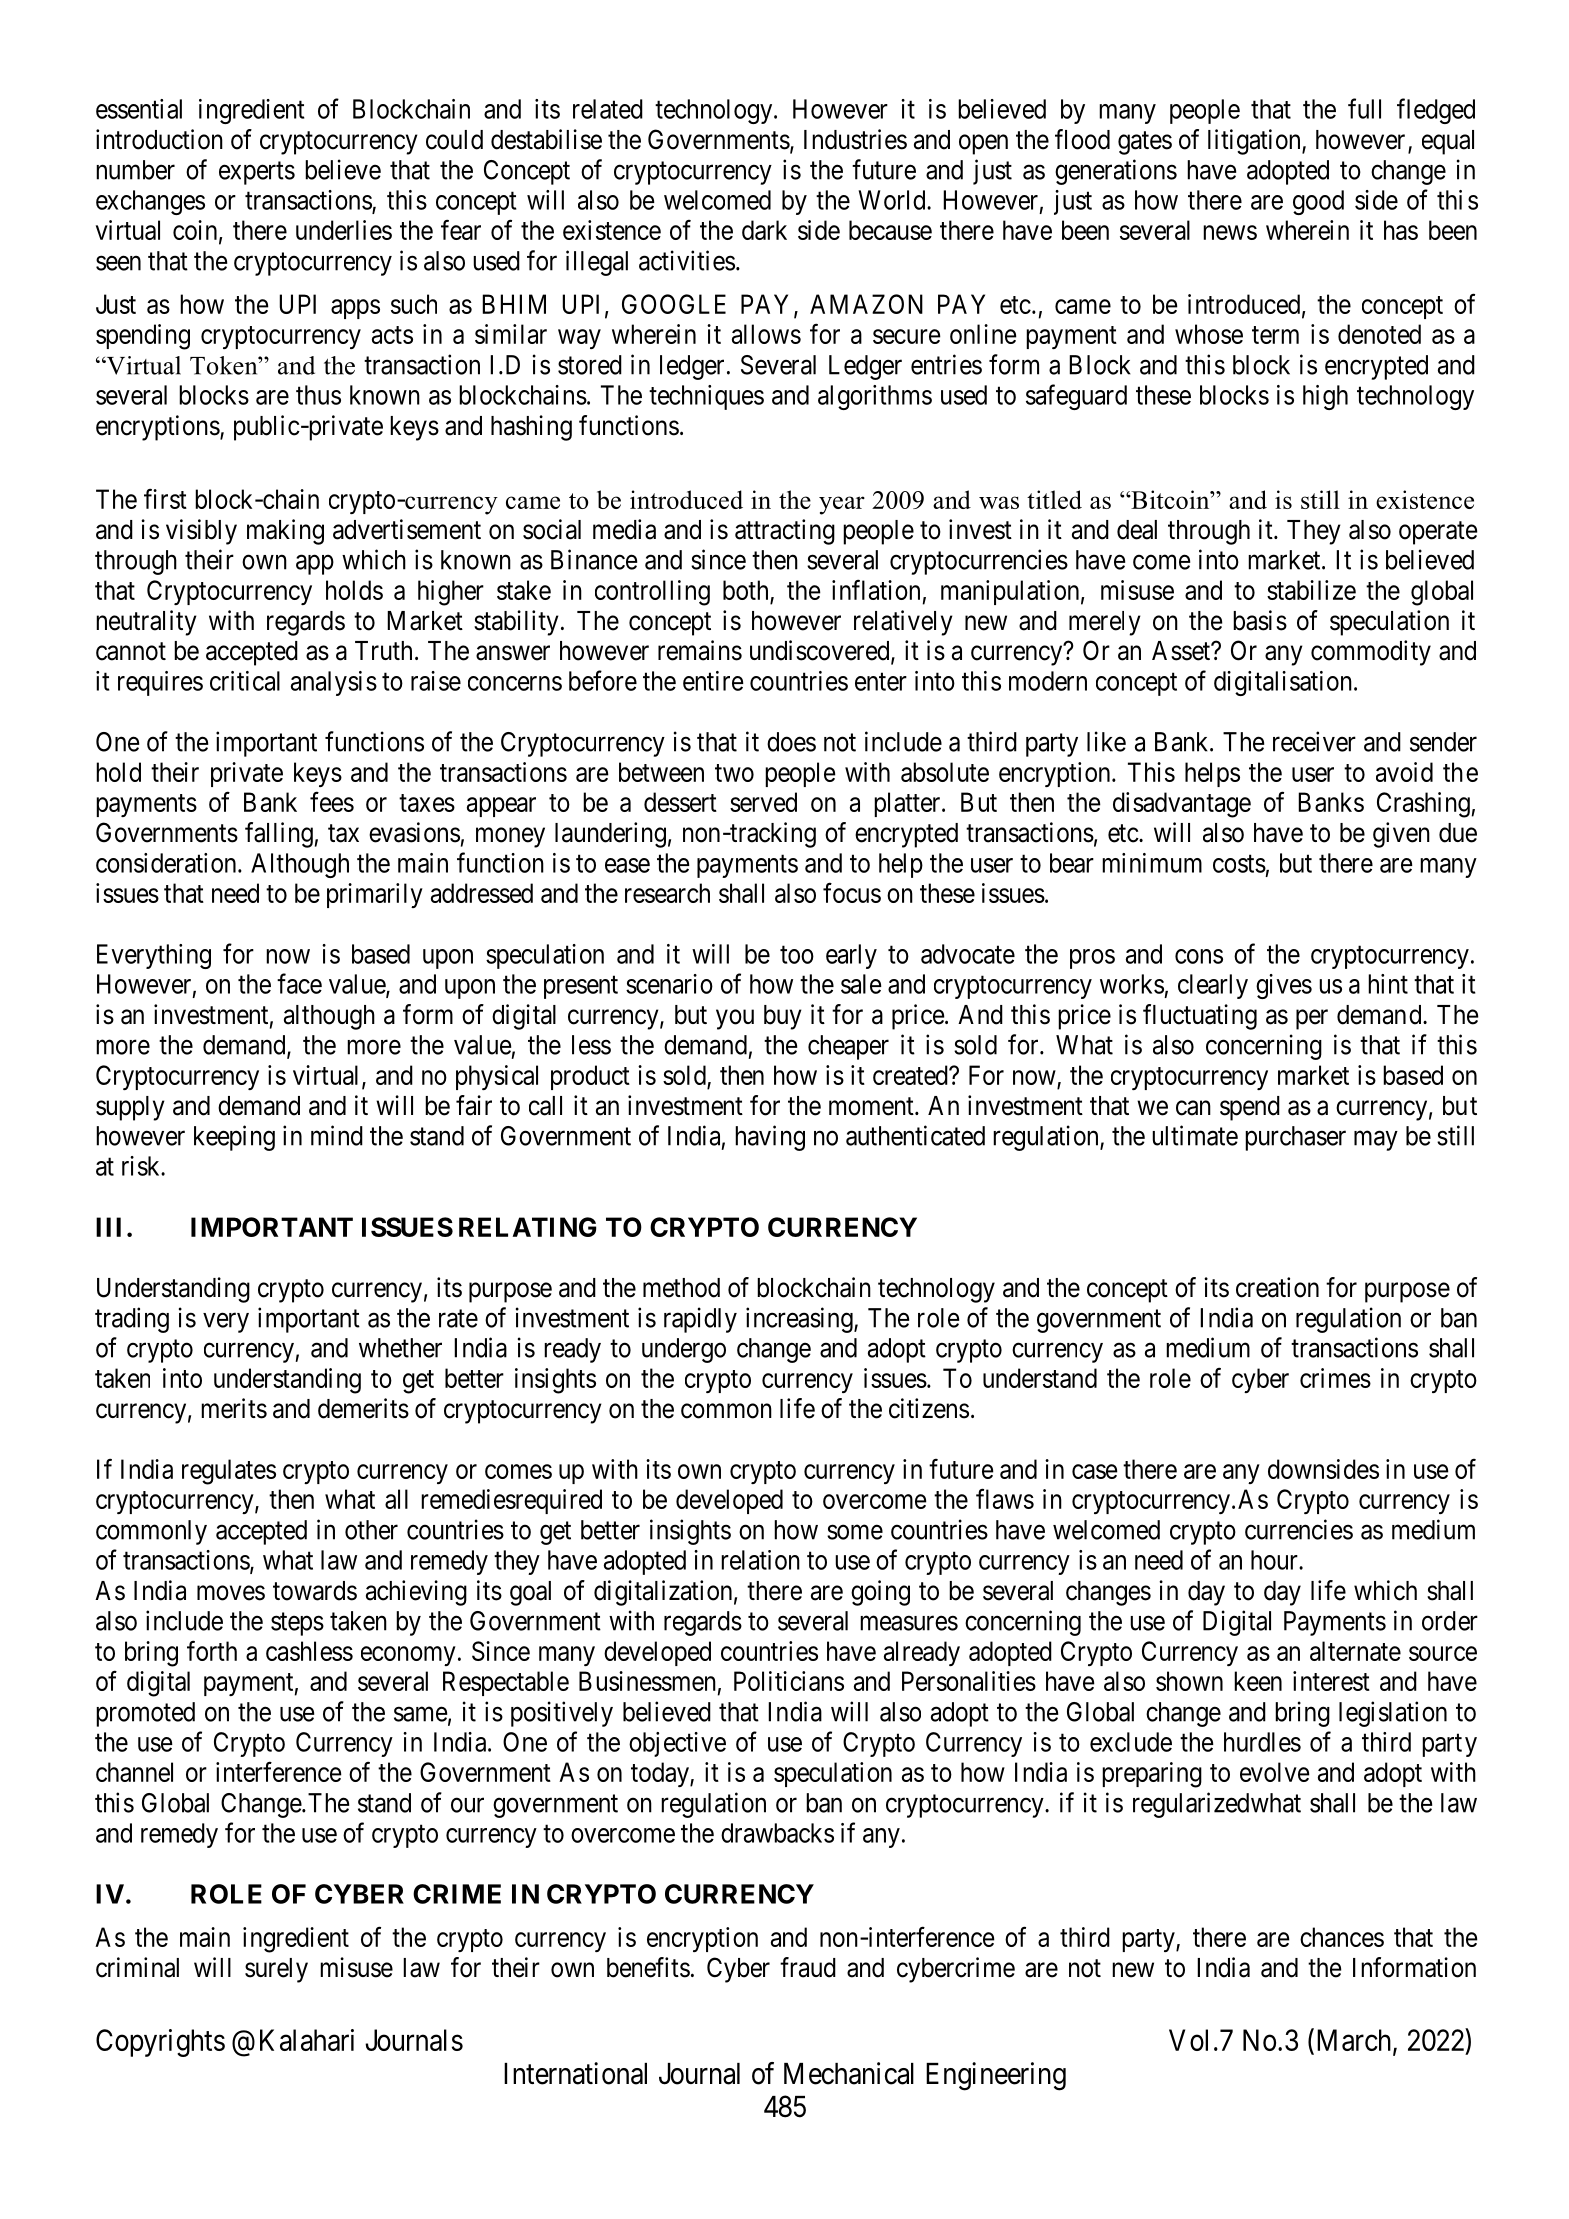 This document has height=2219, width=1569. Describe the element at coordinates (760, 1560) in the document. I see `relation` at that location.
